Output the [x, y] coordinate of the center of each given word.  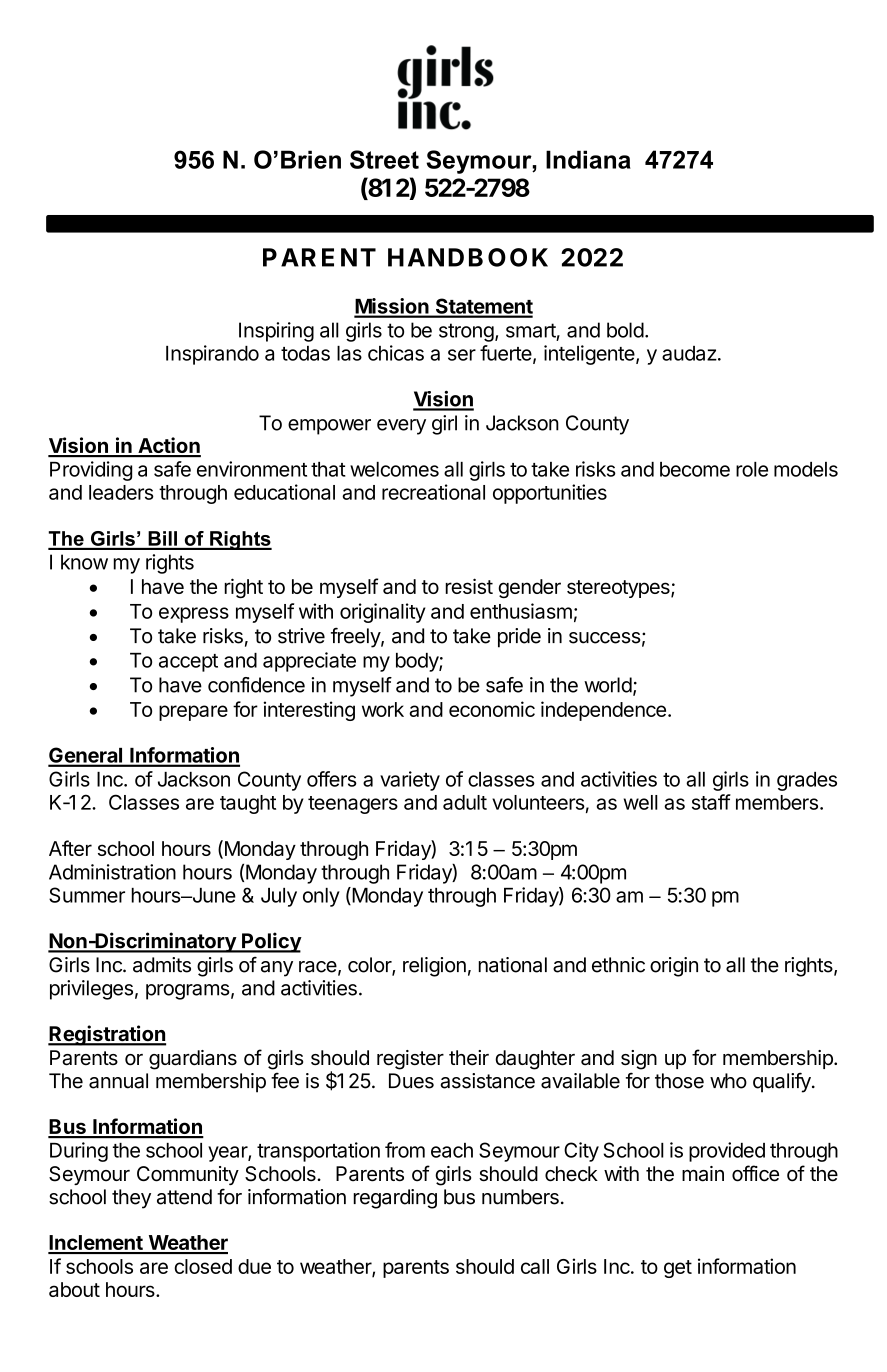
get [678, 1269]
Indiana [588, 159]
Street [384, 159]
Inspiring [276, 332]
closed [203, 1266]
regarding [395, 1199]
